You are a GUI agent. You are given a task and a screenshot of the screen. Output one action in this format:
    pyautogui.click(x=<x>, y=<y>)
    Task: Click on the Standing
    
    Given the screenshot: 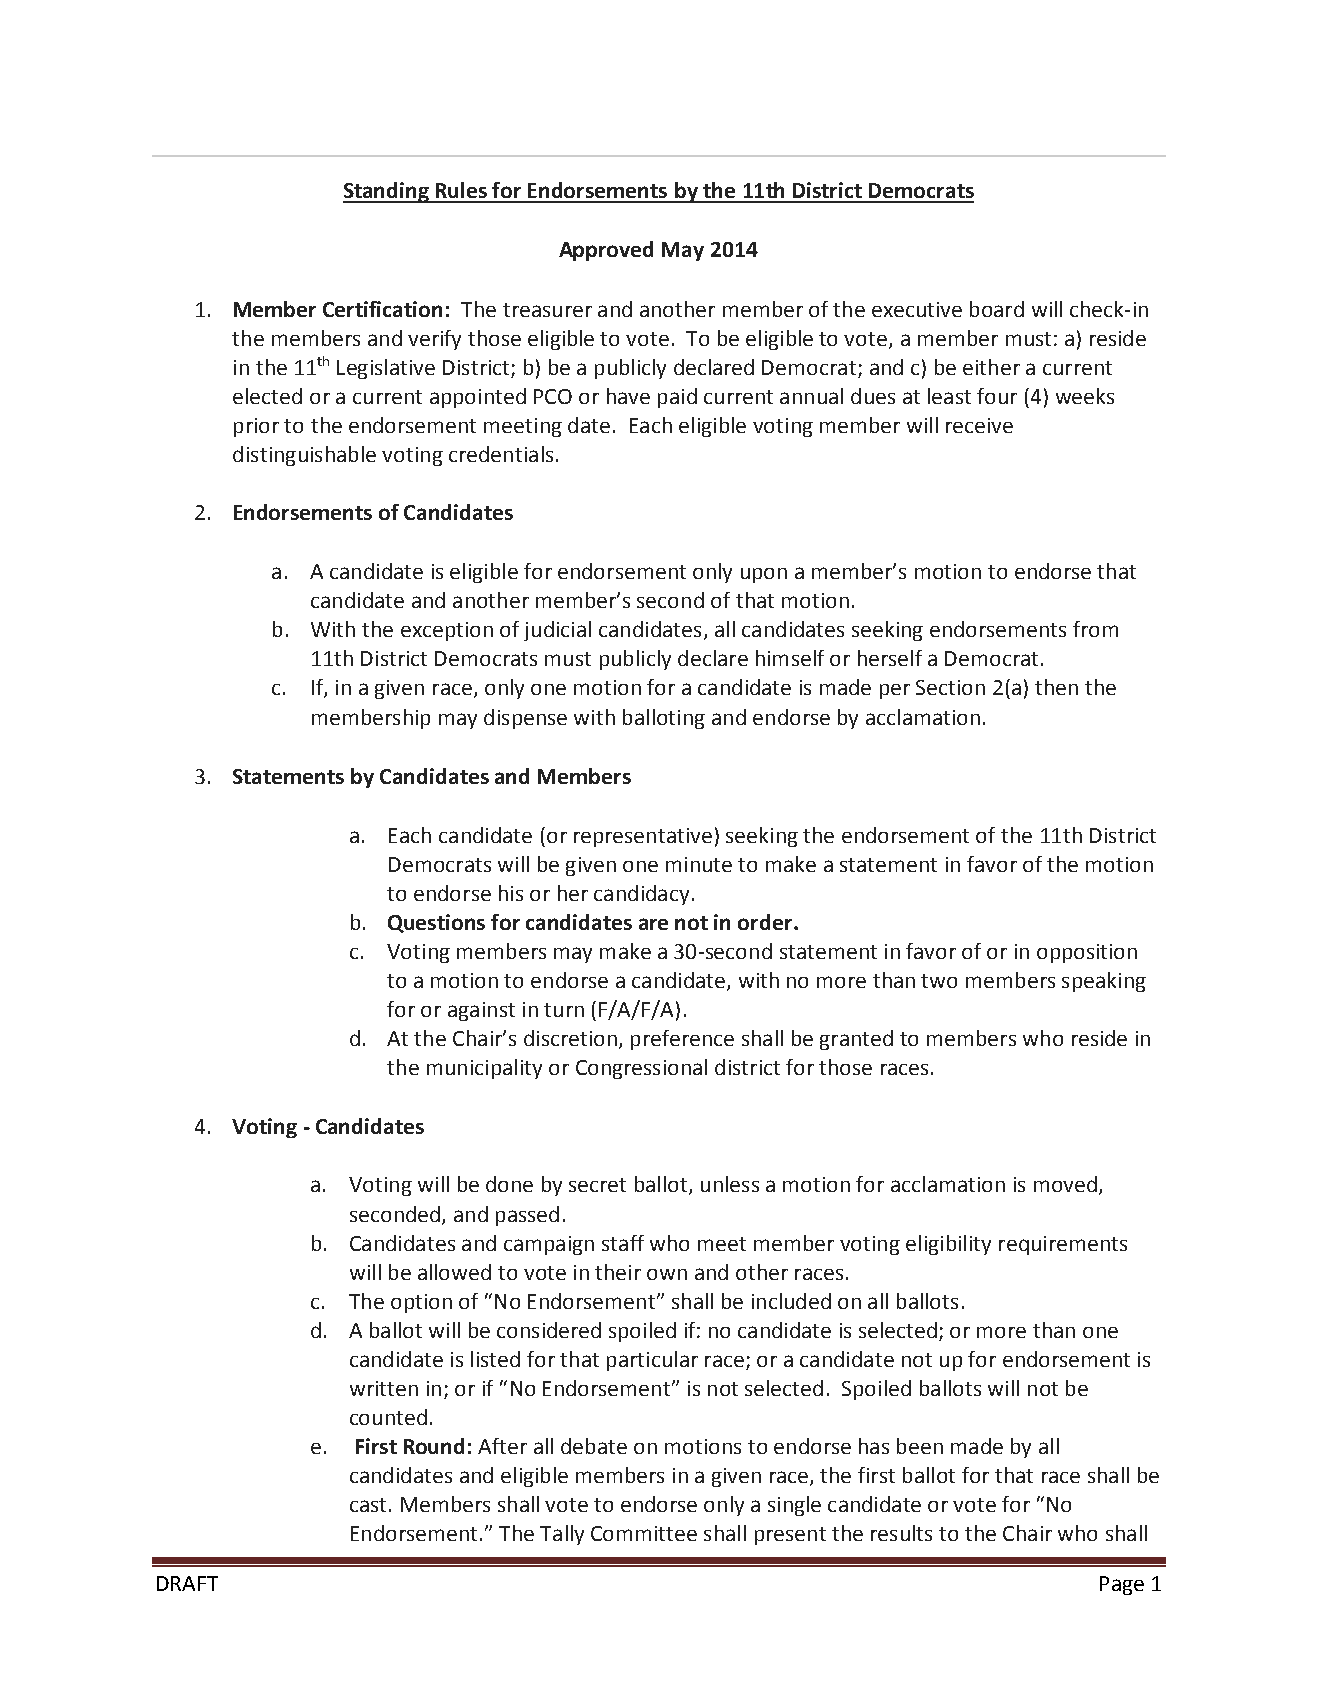 What is the action you would take?
    pyautogui.click(x=387, y=192)
